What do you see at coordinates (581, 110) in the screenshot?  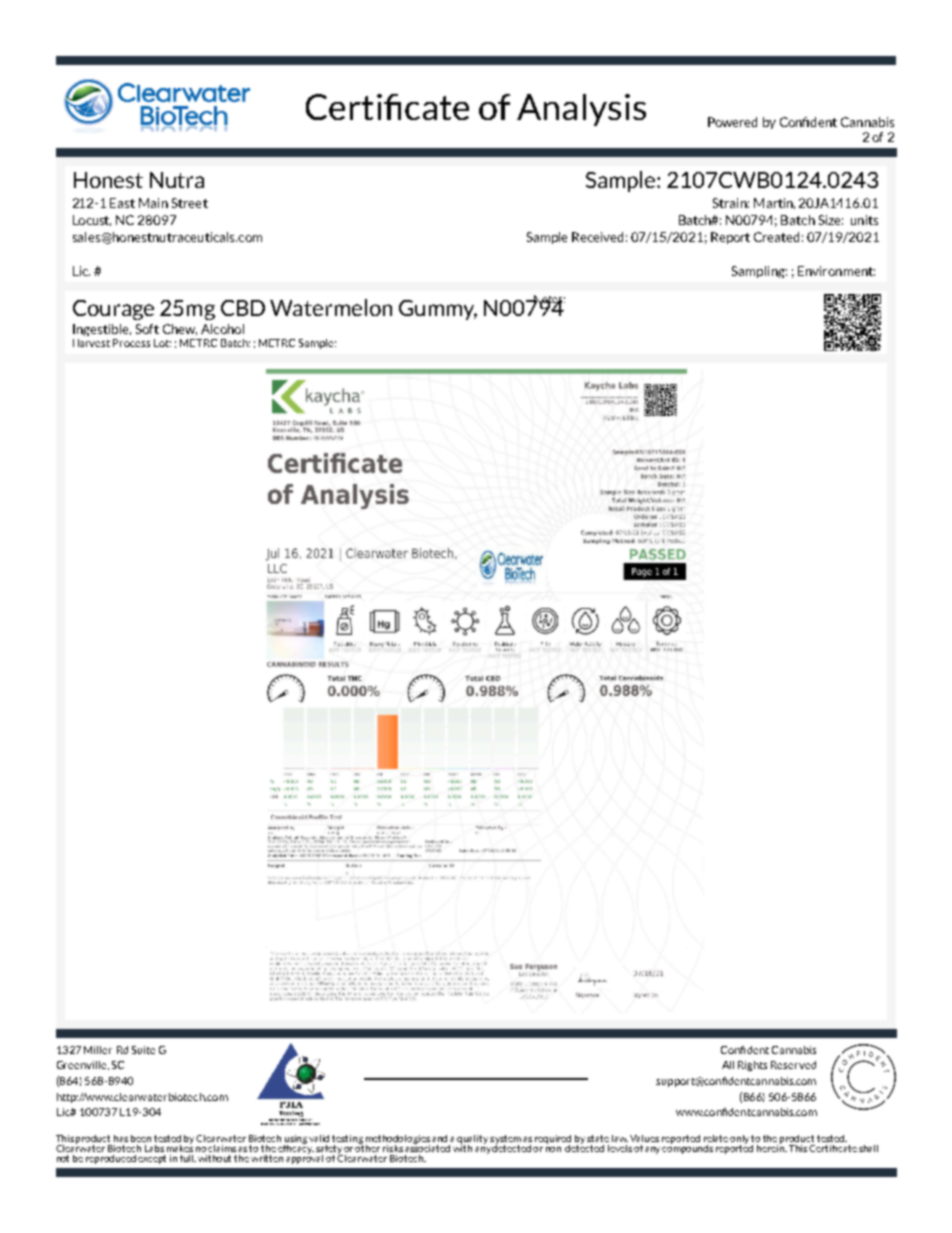 I see `Analysis` at bounding box center [581, 110].
